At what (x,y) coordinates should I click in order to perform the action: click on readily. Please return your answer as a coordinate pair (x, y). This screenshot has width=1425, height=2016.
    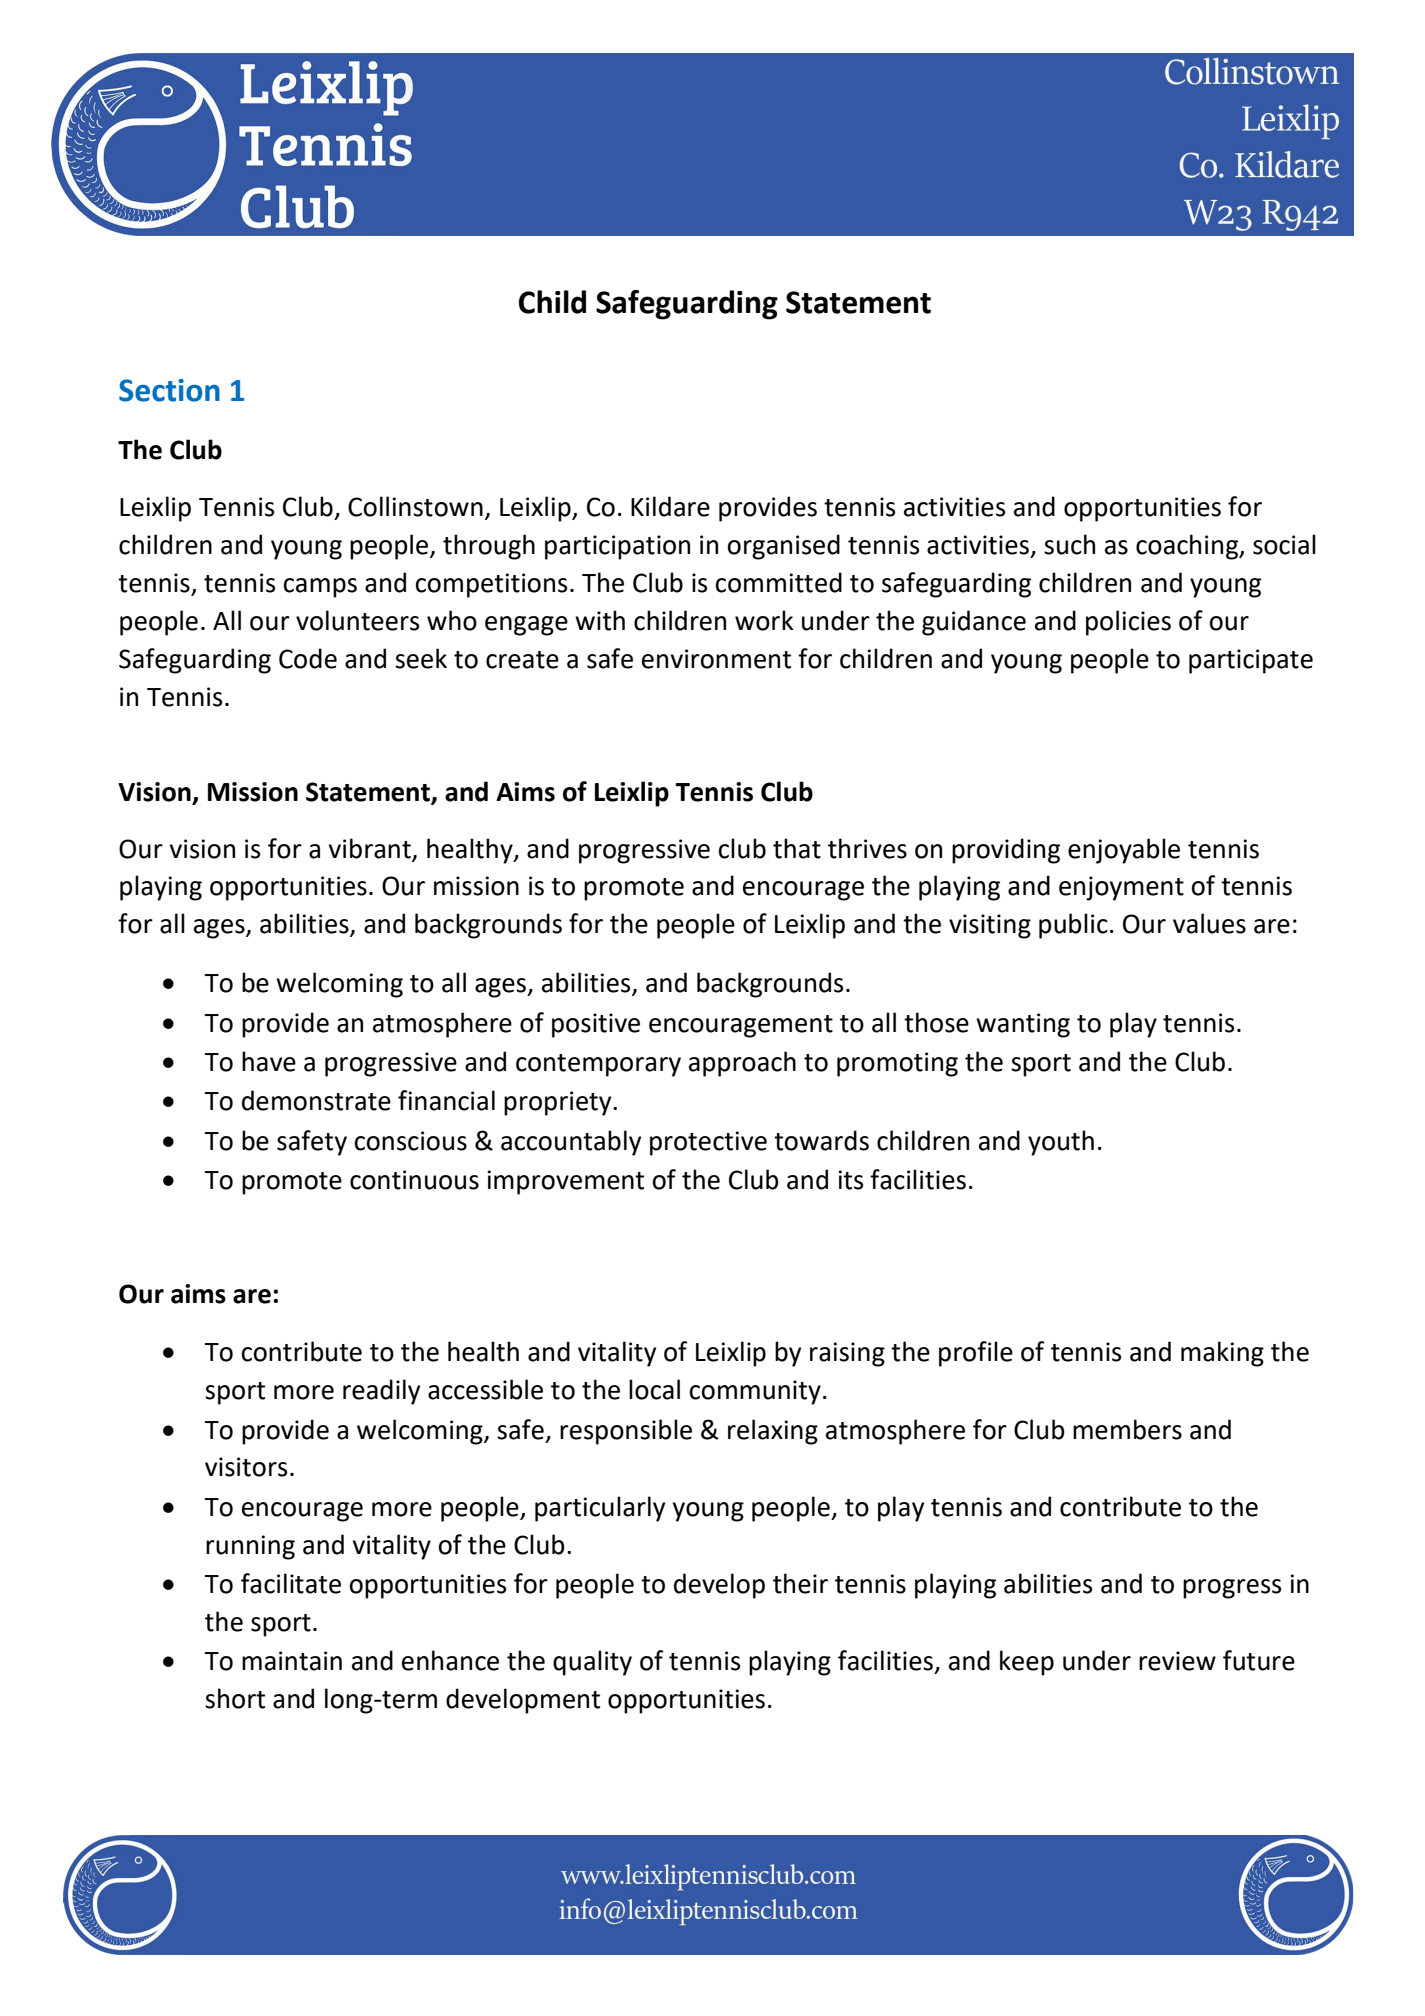
    Looking at the image, I should click on (381, 1392).
